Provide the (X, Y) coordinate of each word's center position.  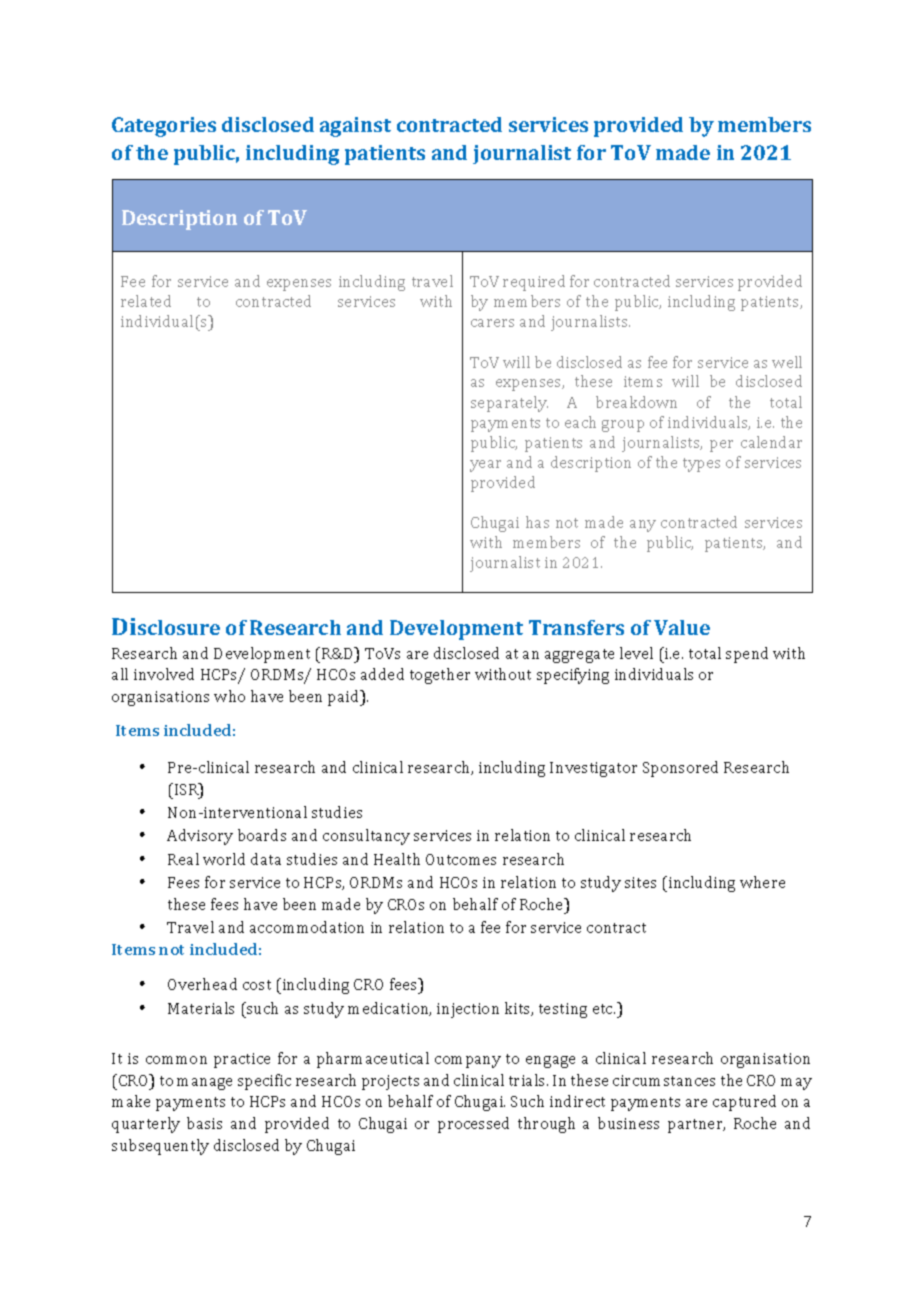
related (146, 301)
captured (744, 1103)
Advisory (200, 837)
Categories (164, 127)
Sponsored (680, 769)
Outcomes (461, 859)
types (701, 465)
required (534, 283)
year (485, 466)
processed (473, 1125)
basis (204, 1123)
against (355, 127)
